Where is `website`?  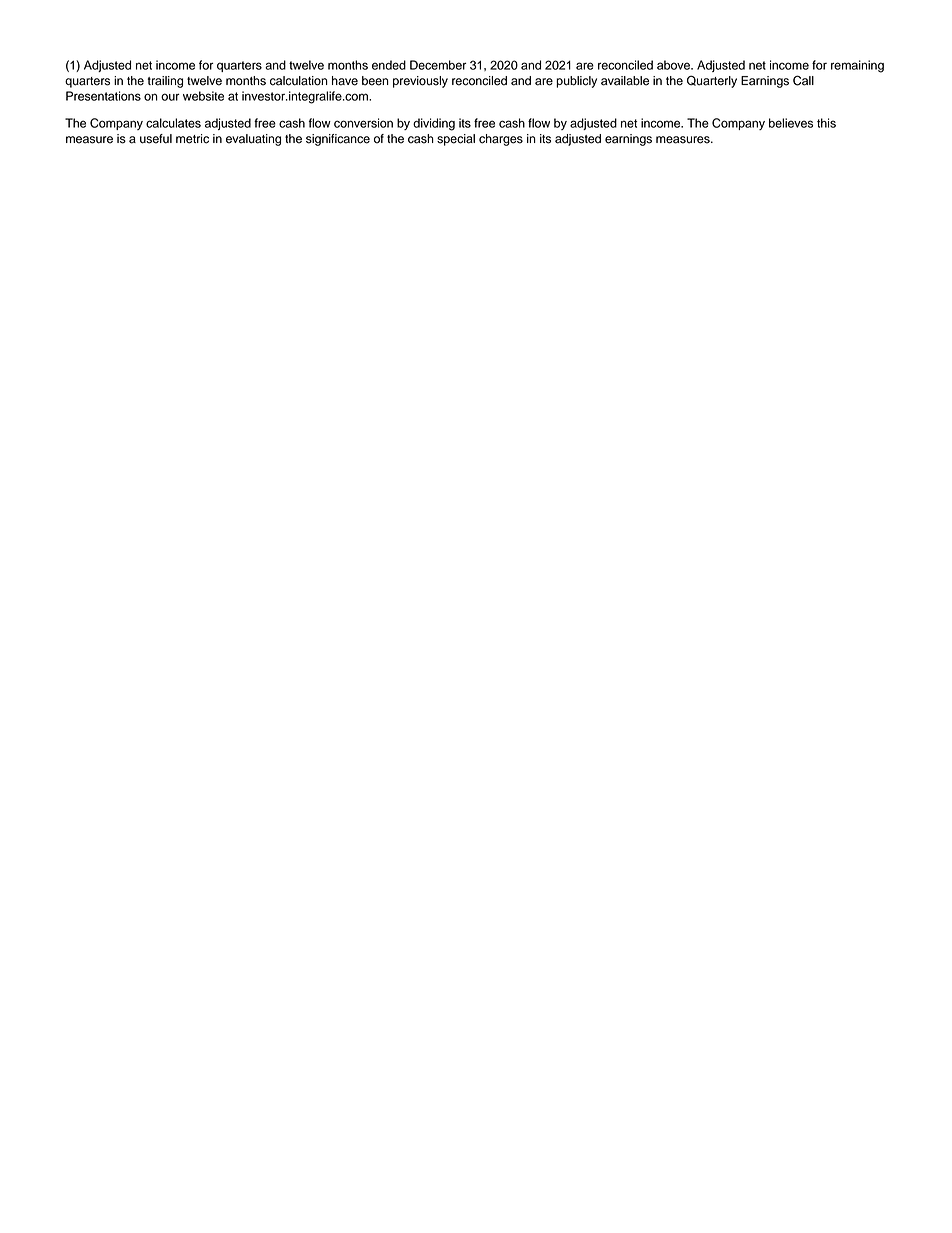 website is located at coordinates (203, 96).
